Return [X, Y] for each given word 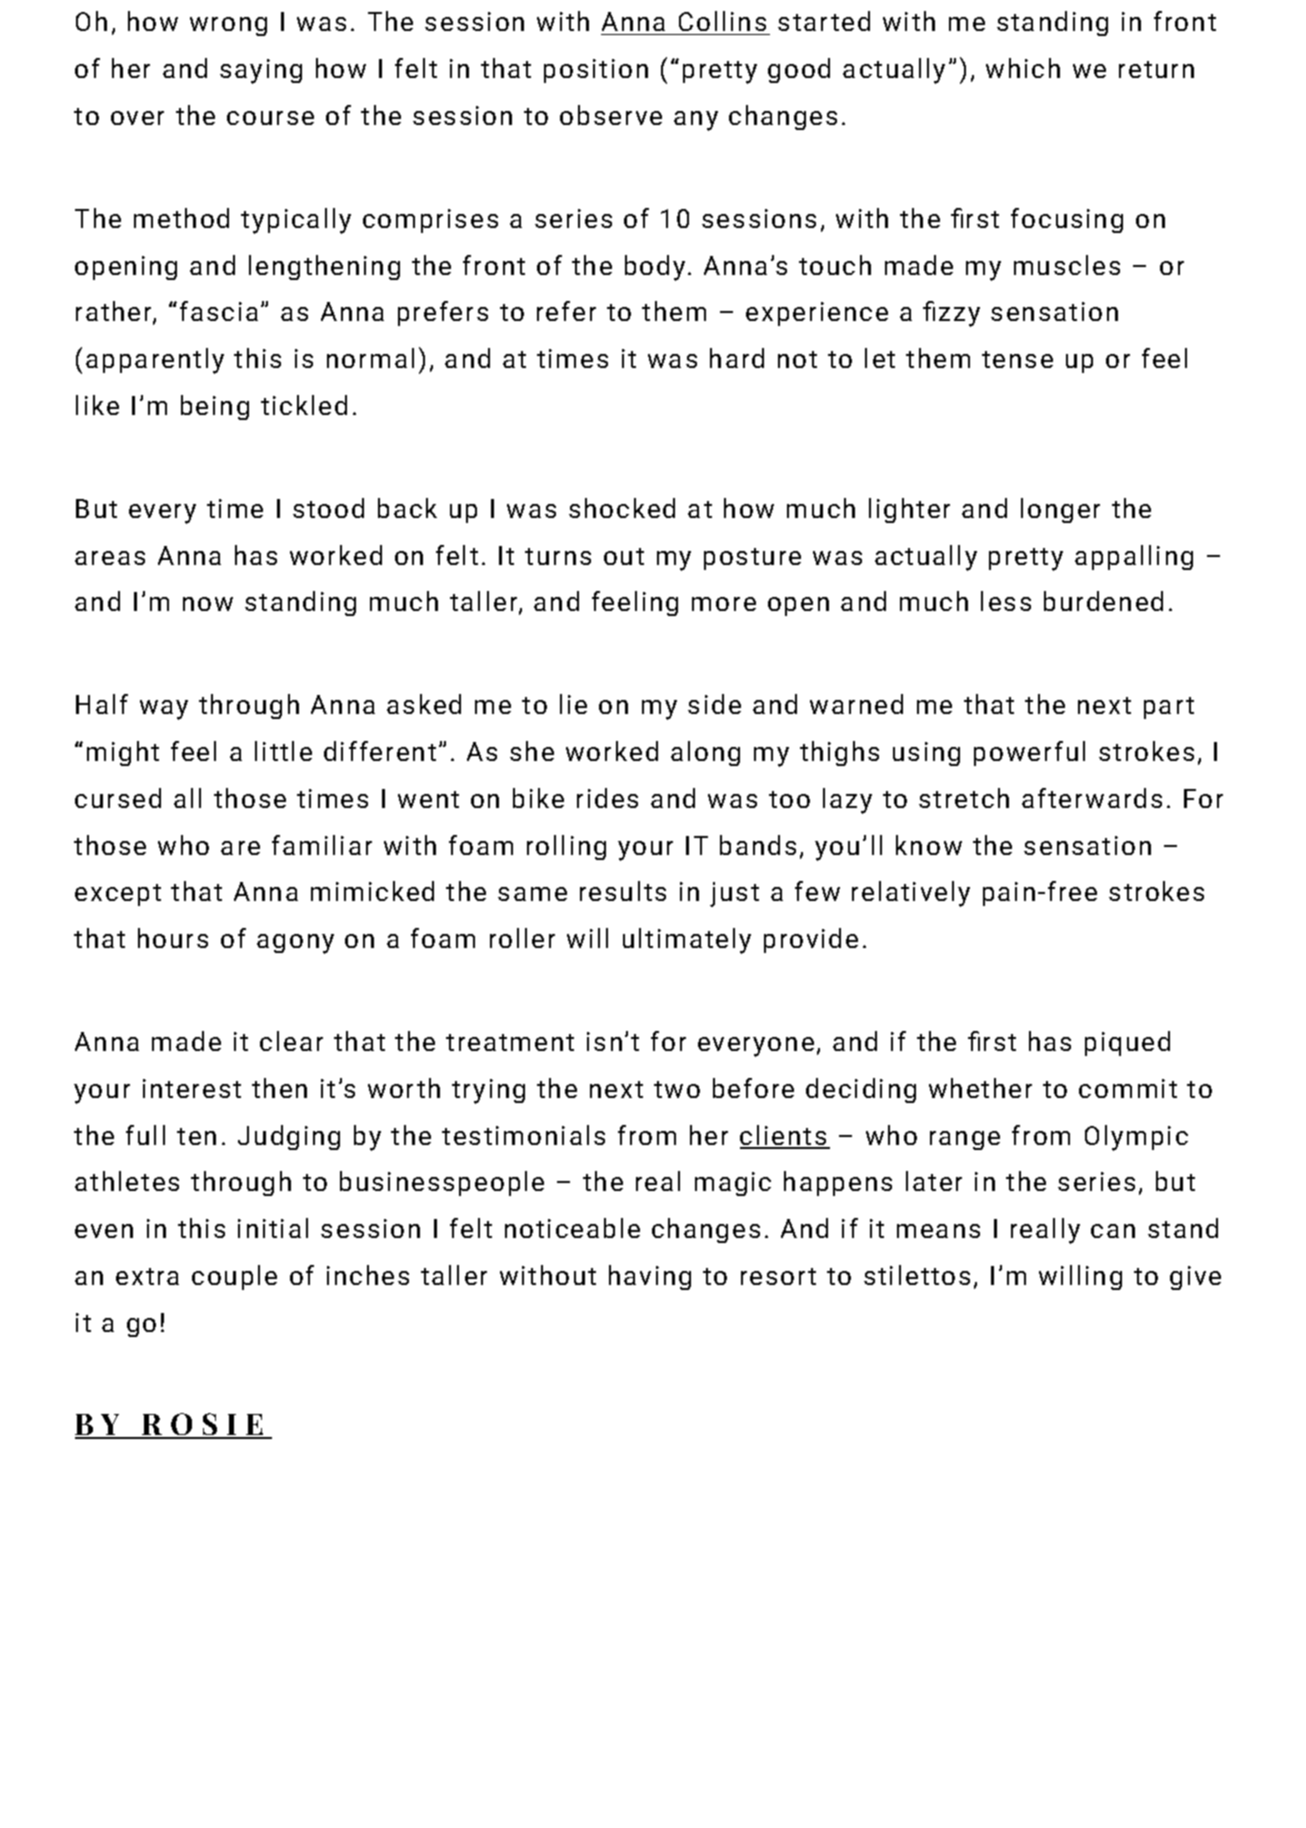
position [596, 71]
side [714, 704]
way [164, 710]
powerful [1029, 753]
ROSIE [203, 1425]
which [1023, 68]
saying [261, 71]
